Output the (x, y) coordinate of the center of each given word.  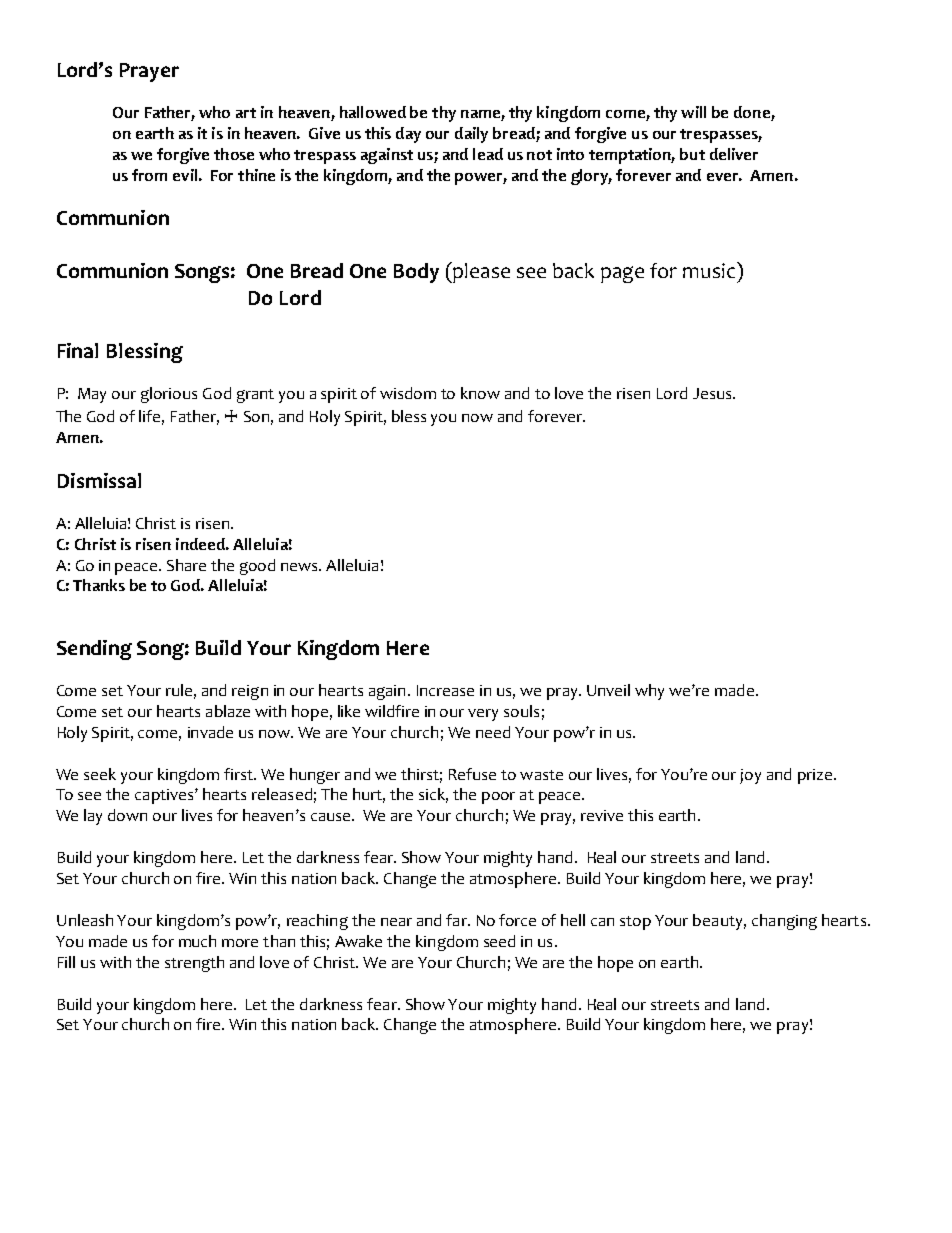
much (197, 941)
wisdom (408, 393)
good (257, 567)
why (649, 692)
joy (750, 776)
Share (186, 565)
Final (78, 350)
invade (210, 732)
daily (471, 135)
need (493, 732)
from (149, 175)
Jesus (713, 393)
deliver (734, 154)
